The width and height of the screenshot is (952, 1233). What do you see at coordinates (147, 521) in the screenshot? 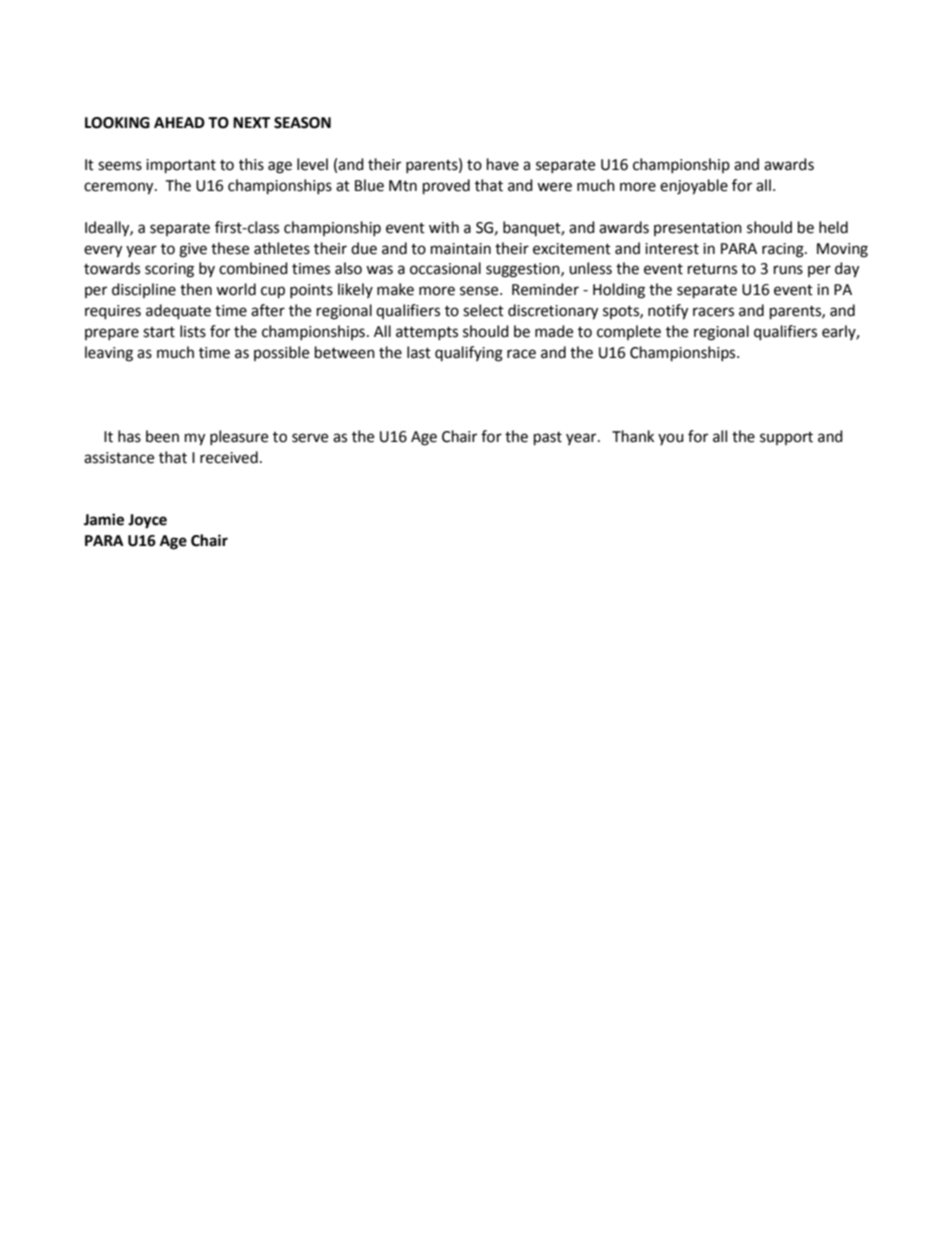
I see `Joyce` at bounding box center [147, 521].
